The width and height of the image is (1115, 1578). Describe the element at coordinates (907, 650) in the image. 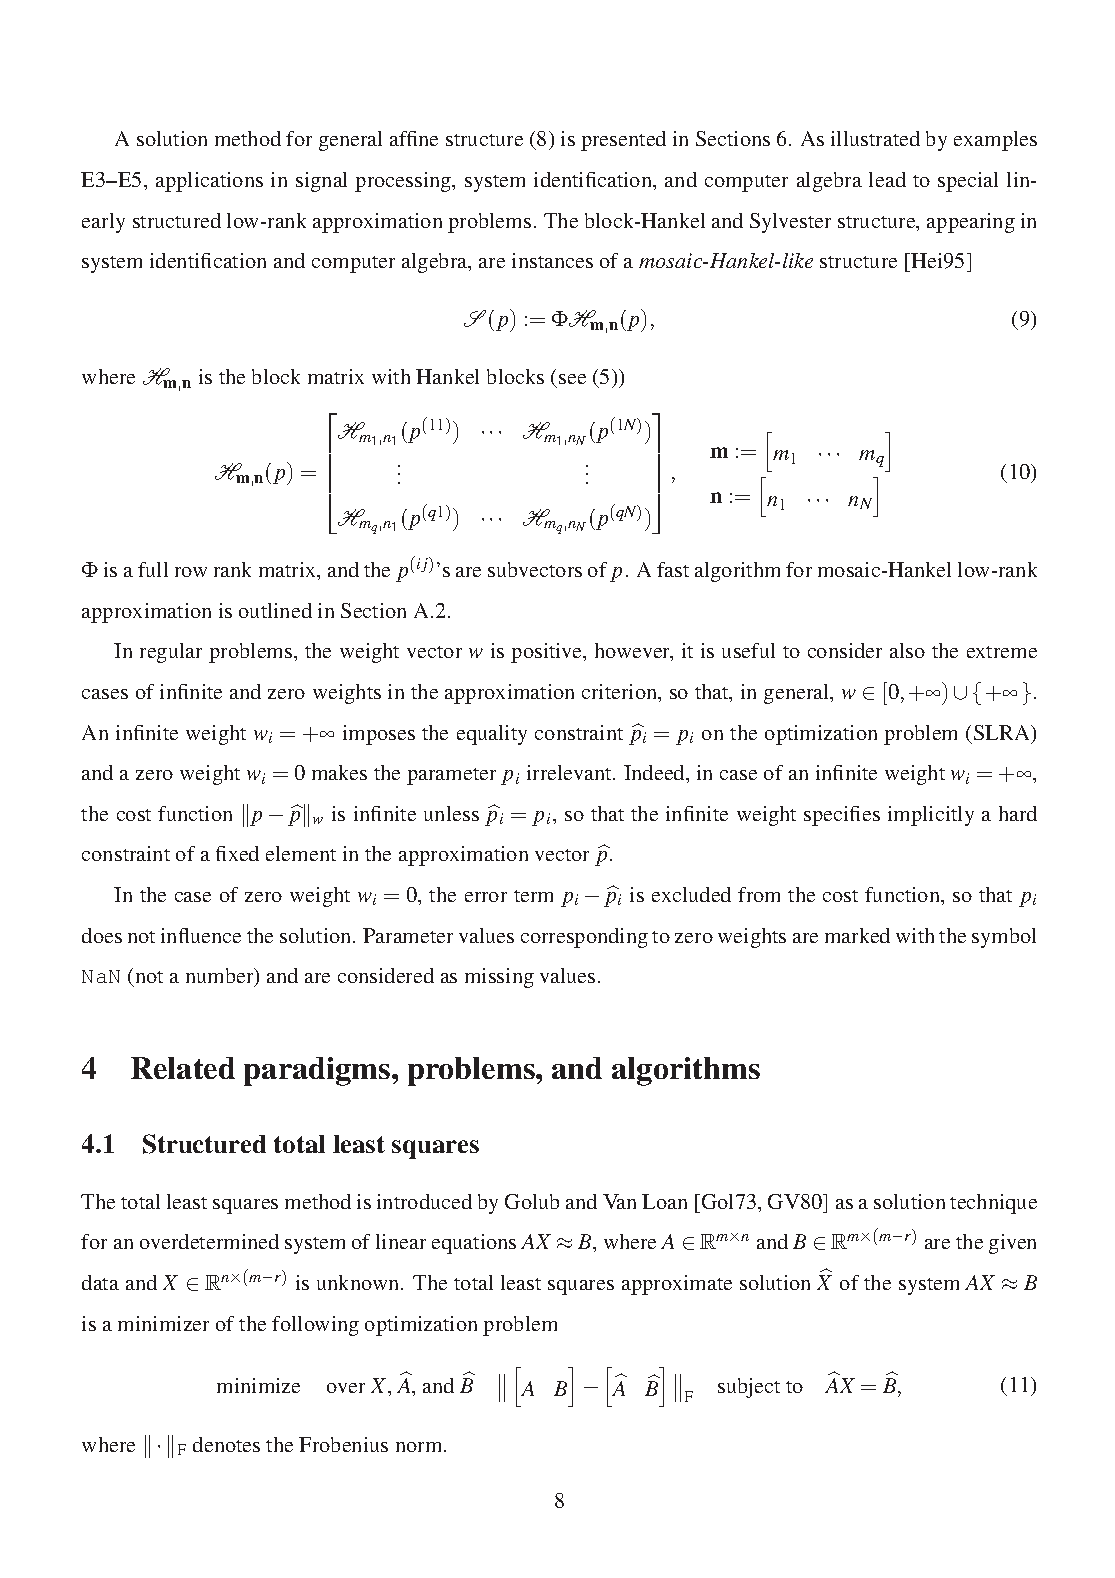

I see `also` at that location.
